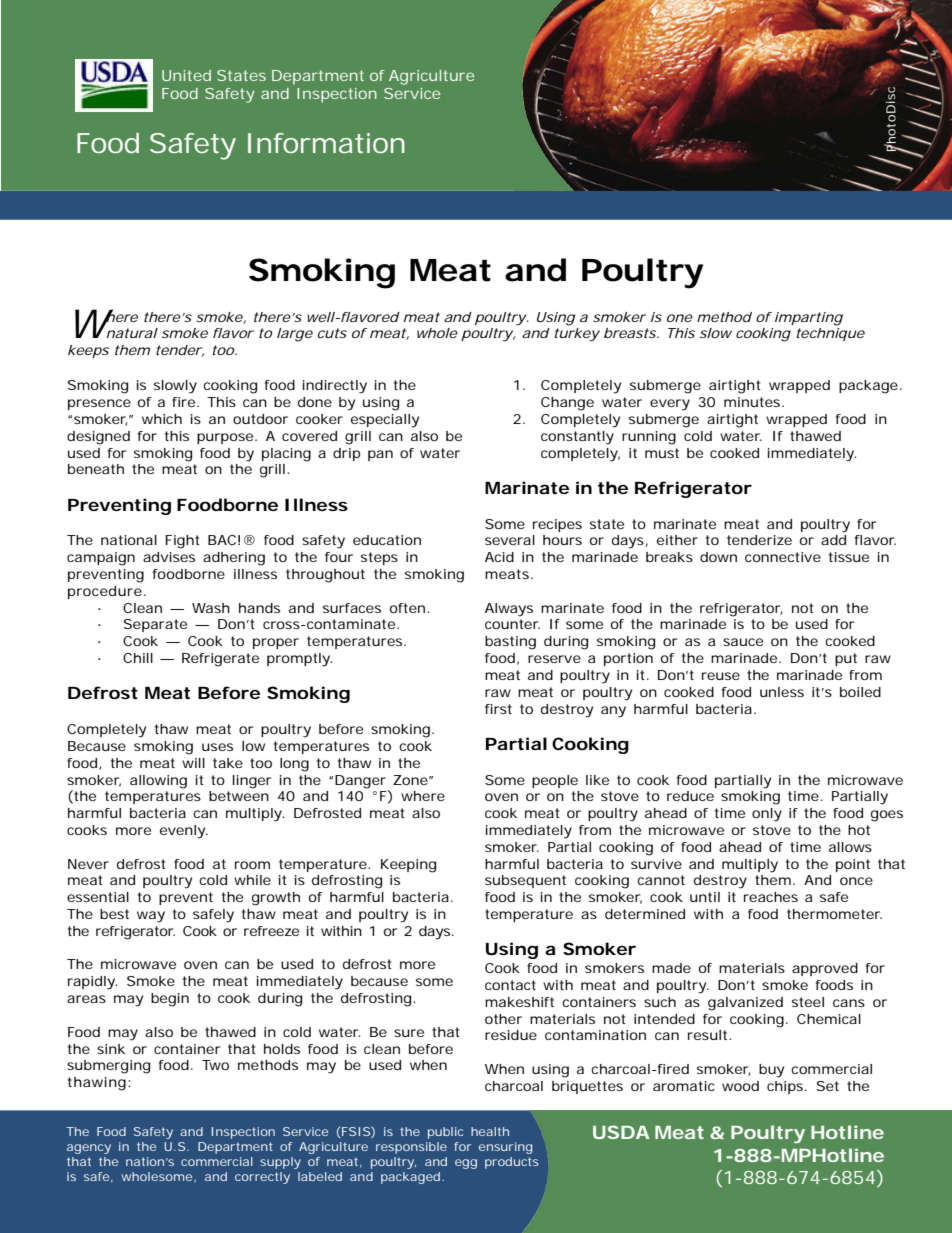 Image resolution: width=952 pixels, height=1233 pixels. I want to click on imparting, so click(809, 319).
